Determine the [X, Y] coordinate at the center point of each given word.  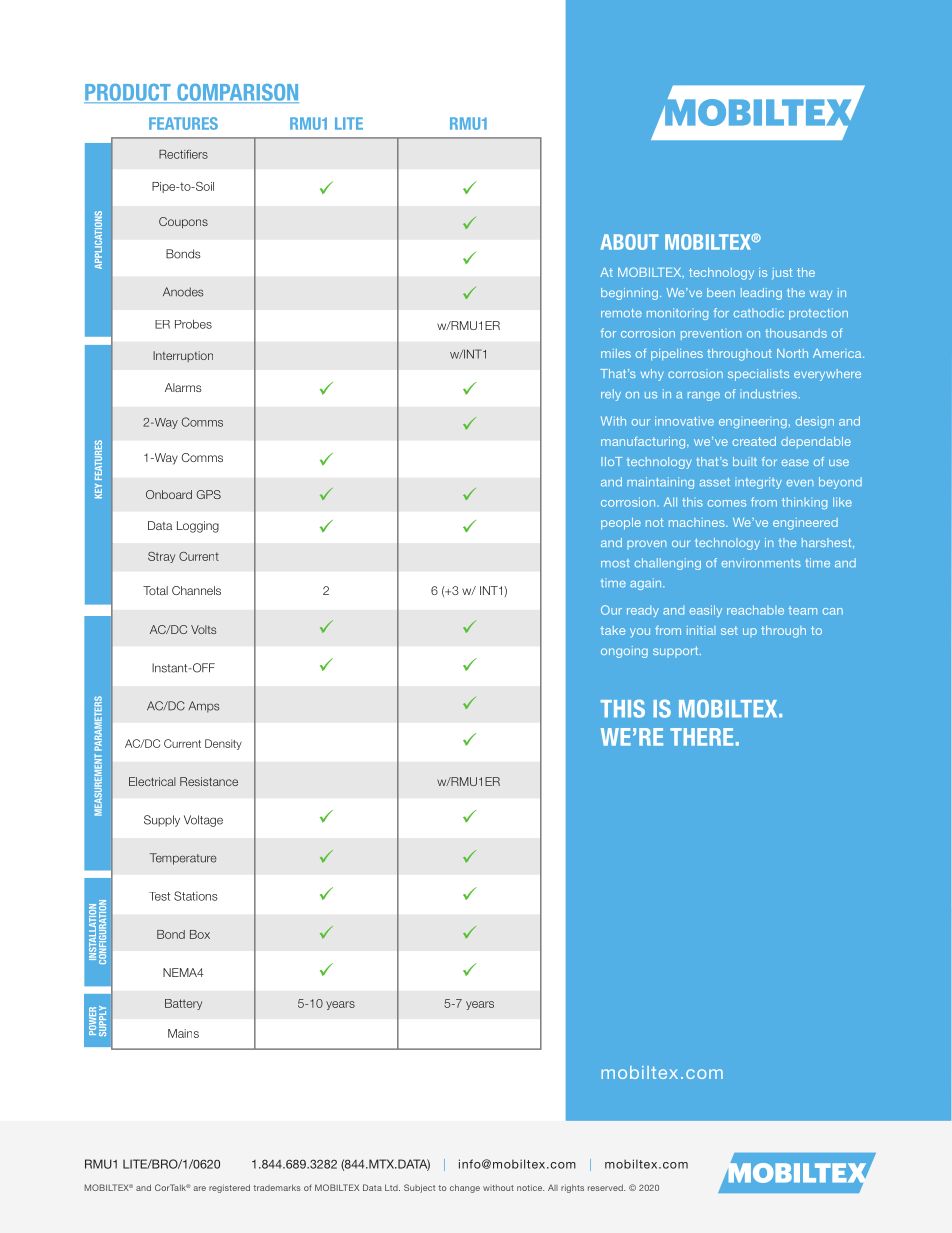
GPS [209, 494]
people [621, 524]
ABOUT [630, 242]
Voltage [203, 821]
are [199, 1188]
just [782, 273]
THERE [701, 737]
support [677, 652]
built [745, 461]
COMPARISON [237, 93]
